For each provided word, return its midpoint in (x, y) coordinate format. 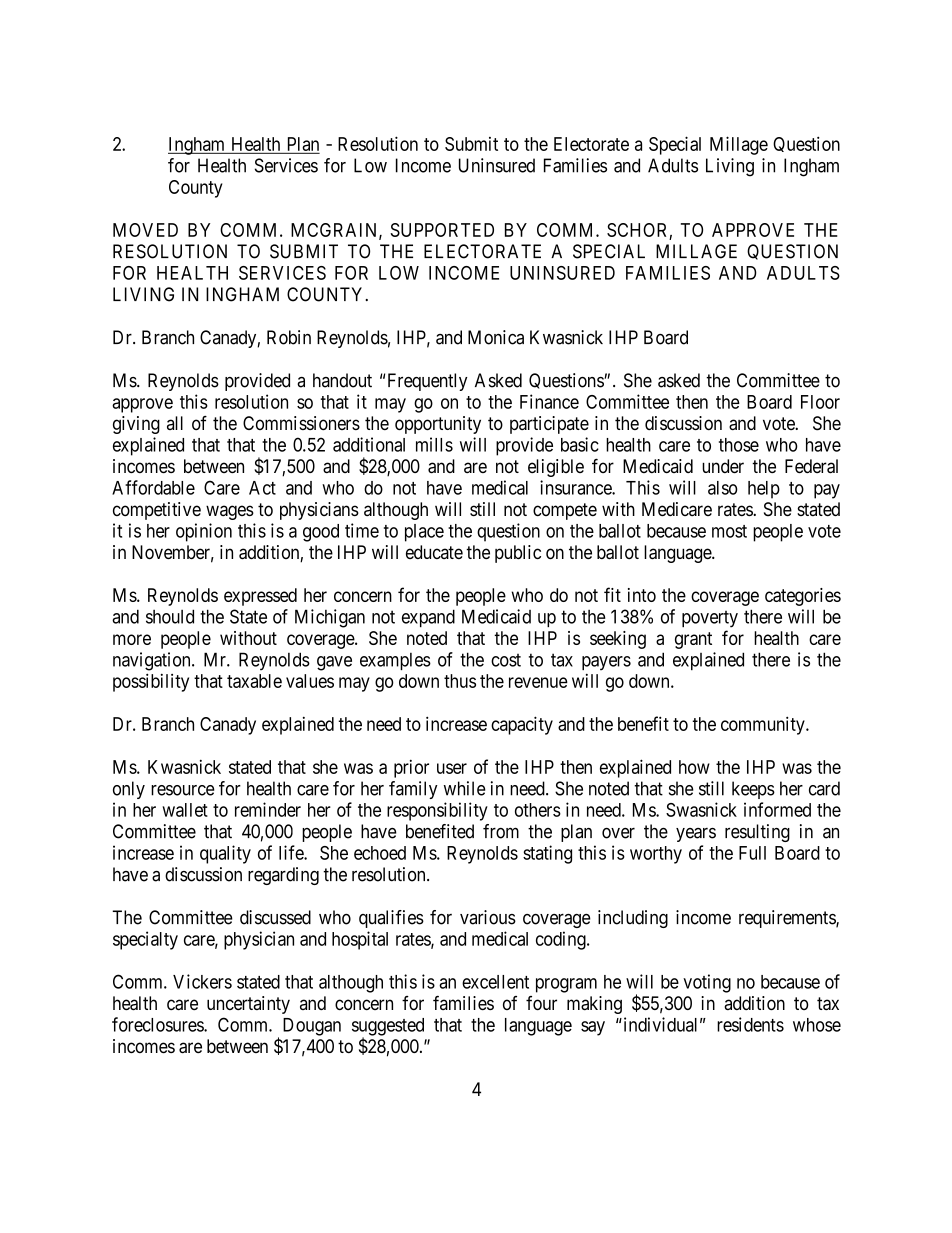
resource (183, 790)
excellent (495, 982)
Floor (820, 402)
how (694, 767)
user (452, 768)
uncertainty (248, 1005)
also (723, 488)
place (424, 533)
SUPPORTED (442, 230)
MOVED (145, 230)
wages (230, 512)
